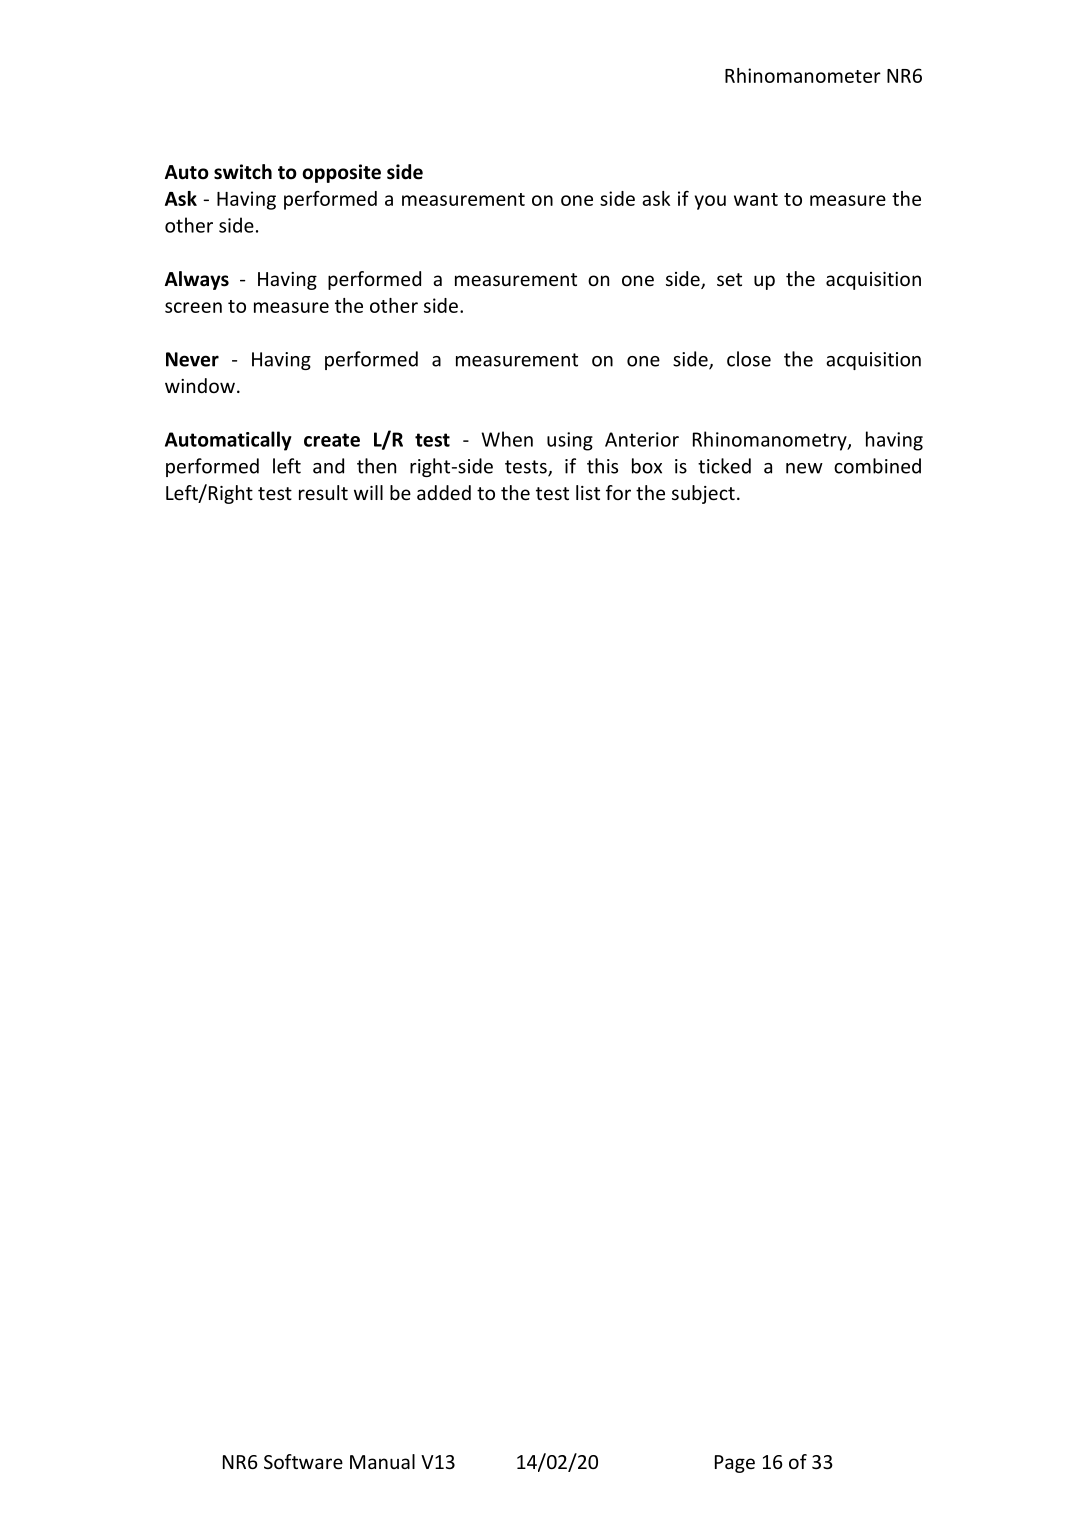 This page has height=1537, width=1087. I want to click on result, so click(323, 492).
